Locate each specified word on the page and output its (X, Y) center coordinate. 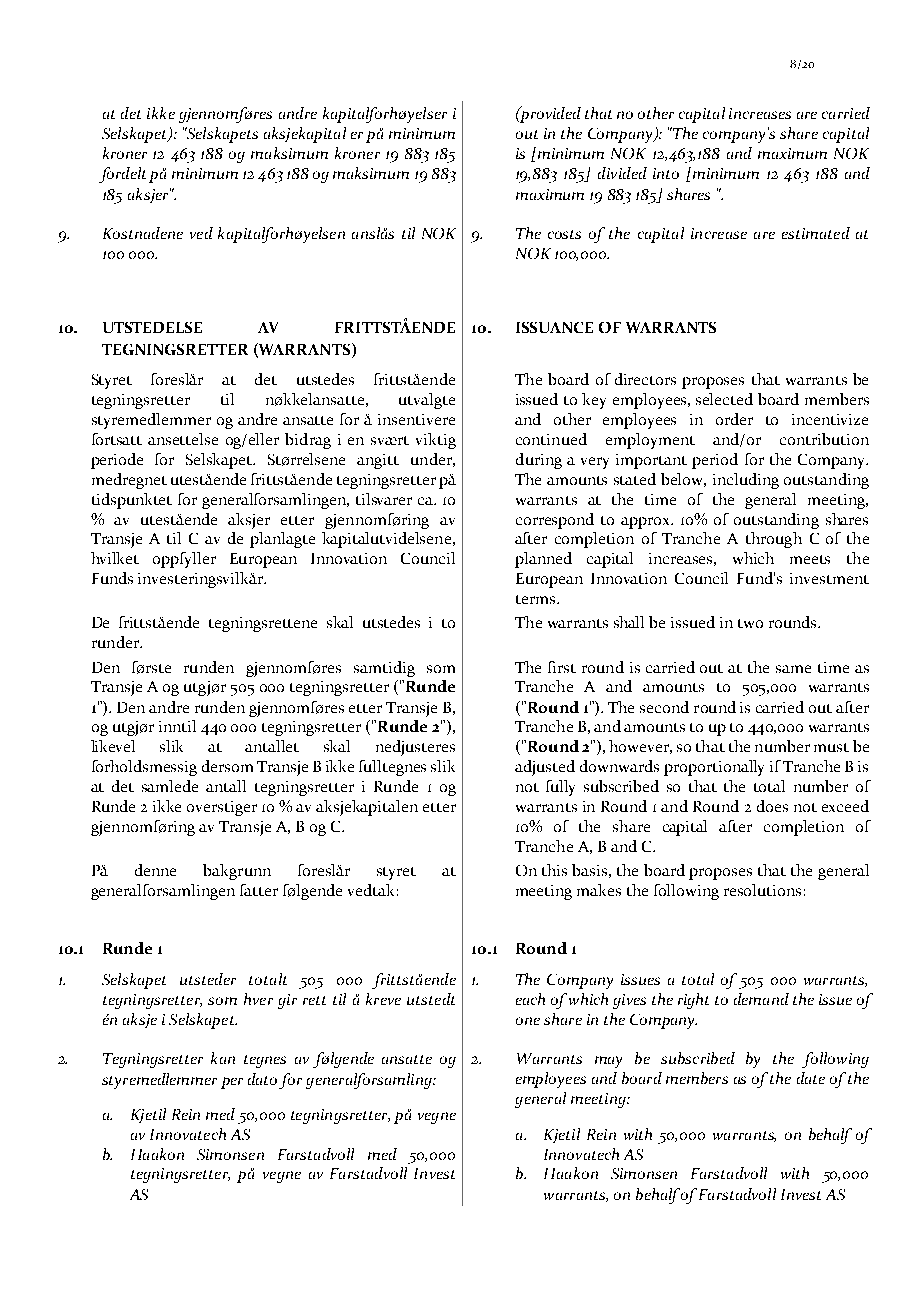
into (666, 173)
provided (549, 114)
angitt (378, 461)
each (530, 999)
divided (622, 173)
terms (537, 599)
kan (223, 1058)
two (750, 623)
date (811, 1078)
